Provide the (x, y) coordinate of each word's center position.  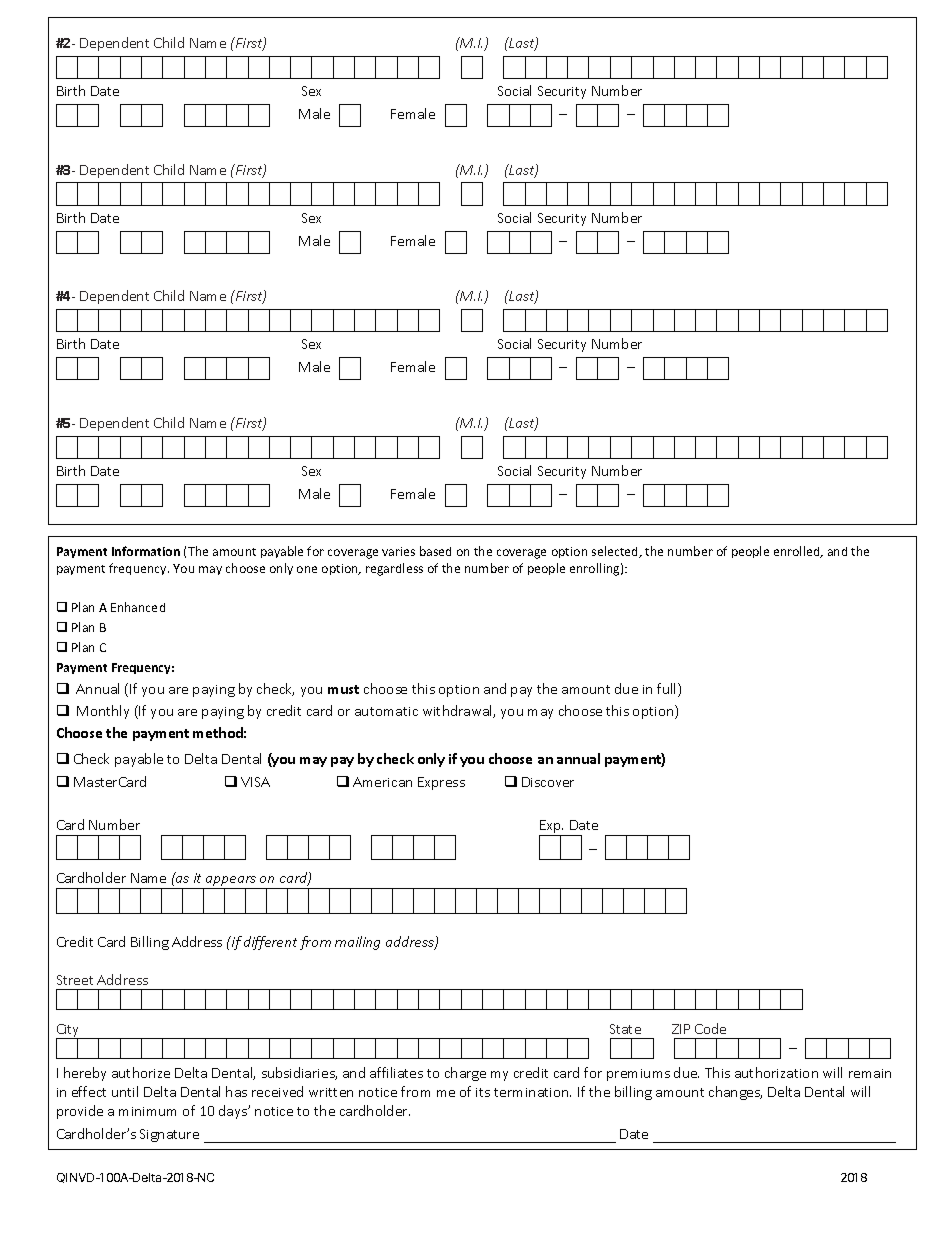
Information (146, 551)
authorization (776, 1072)
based (435, 551)
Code (710, 1028)
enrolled (798, 552)
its (483, 1092)
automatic (386, 711)
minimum (147, 1111)
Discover (548, 782)
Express (441, 783)
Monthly (103, 712)
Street (75, 980)
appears (231, 882)
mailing (357, 943)
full (668, 690)
